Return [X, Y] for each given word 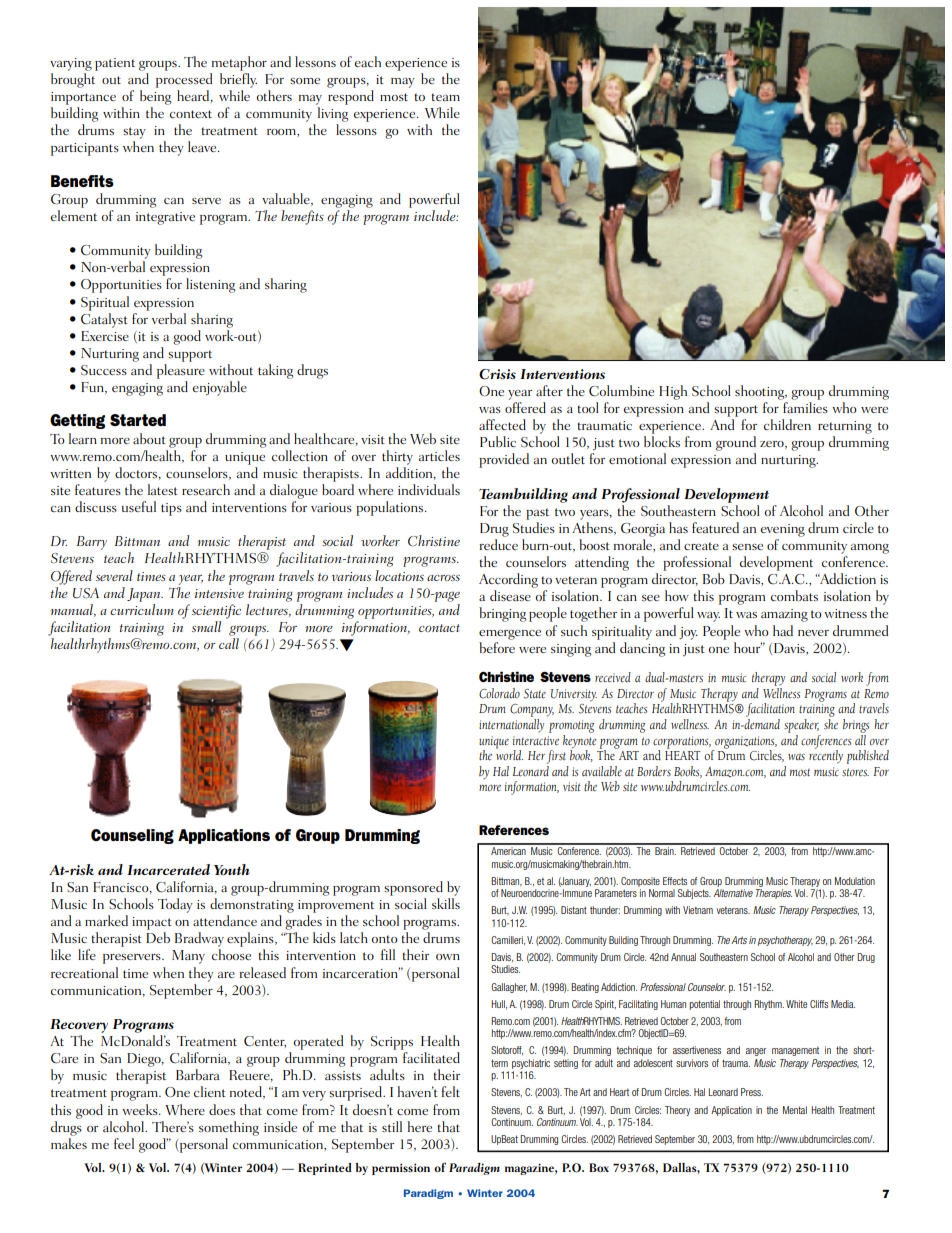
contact [439, 628]
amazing [784, 615]
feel [124, 1143]
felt [450, 1091]
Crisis [497, 374]
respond [351, 97]
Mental [795, 1110]
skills [446, 903]
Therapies [774, 894]
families [805, 407]
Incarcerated [168, 869]
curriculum [142, 609]
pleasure [181, 371]
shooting [761, 392]
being [155, 97]
